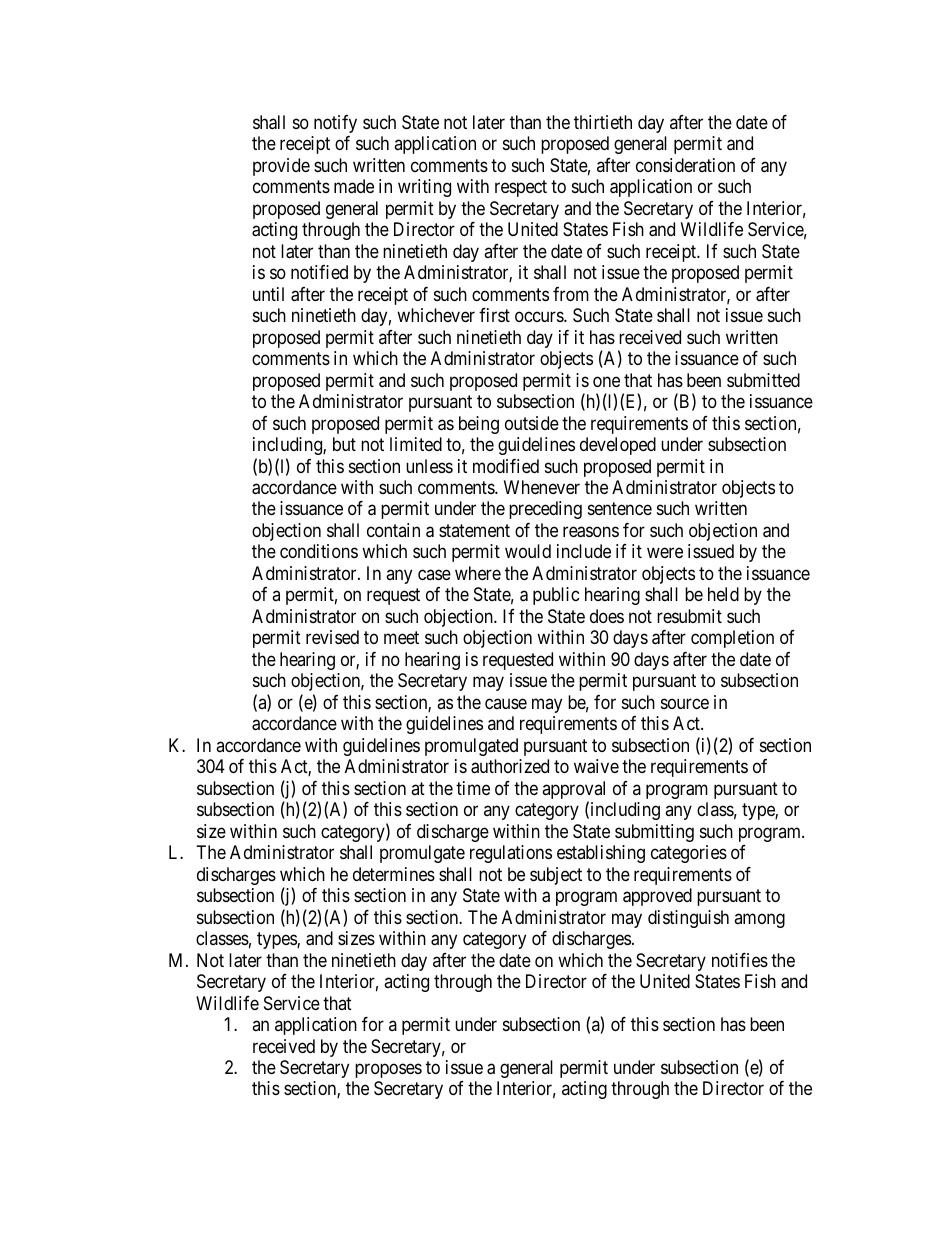 The height and width of the document is (1233, 952). I want to click on determines, so click(394, 874).
